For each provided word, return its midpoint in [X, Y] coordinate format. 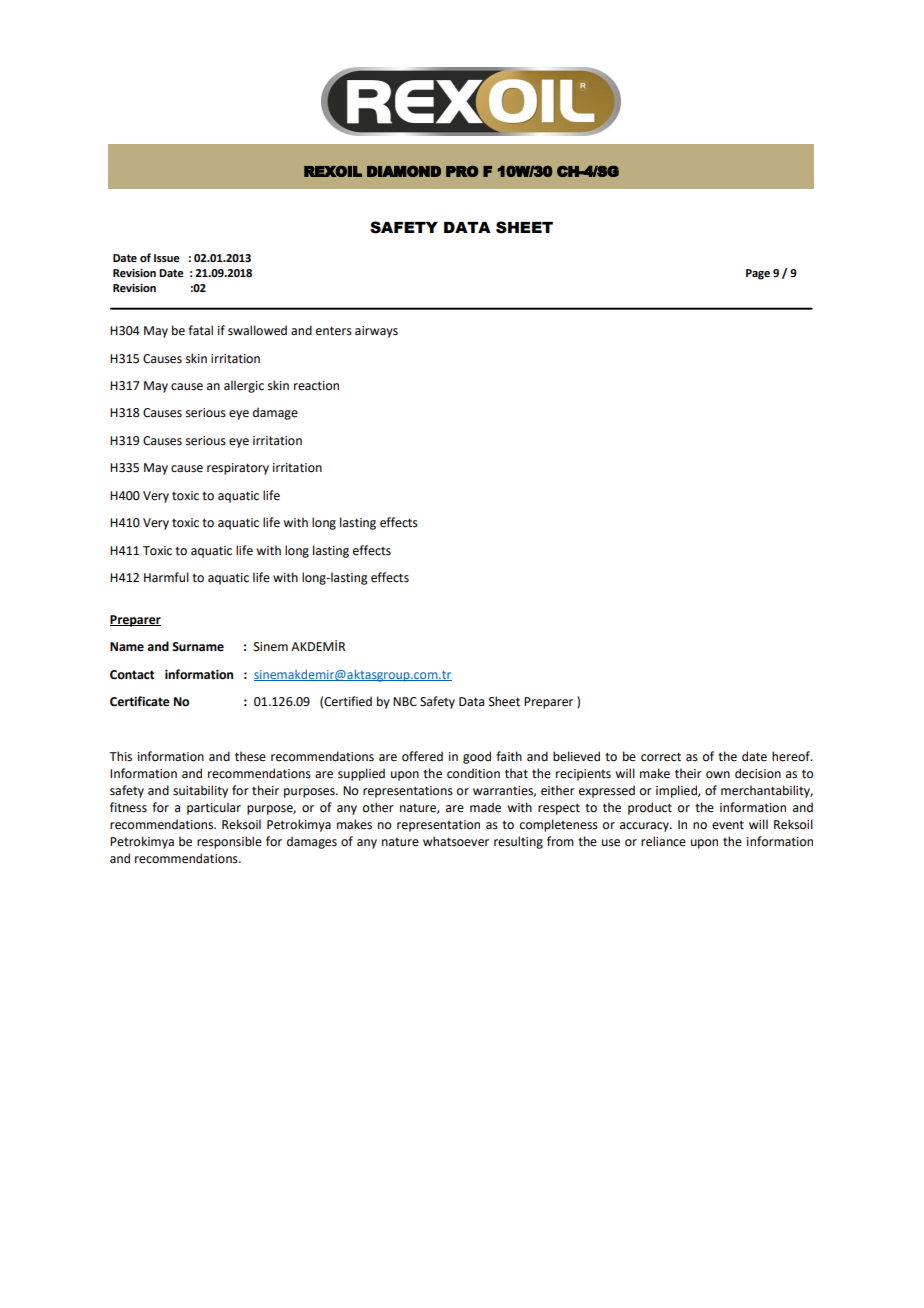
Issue [167, 258]
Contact [132, 675]
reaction [316, 386]
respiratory [238, 469]
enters [334, 331]
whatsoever [456, 841]
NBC [405, 702]
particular [214, 808]
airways [376, 332]
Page [758, 274]
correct [661, 757]
